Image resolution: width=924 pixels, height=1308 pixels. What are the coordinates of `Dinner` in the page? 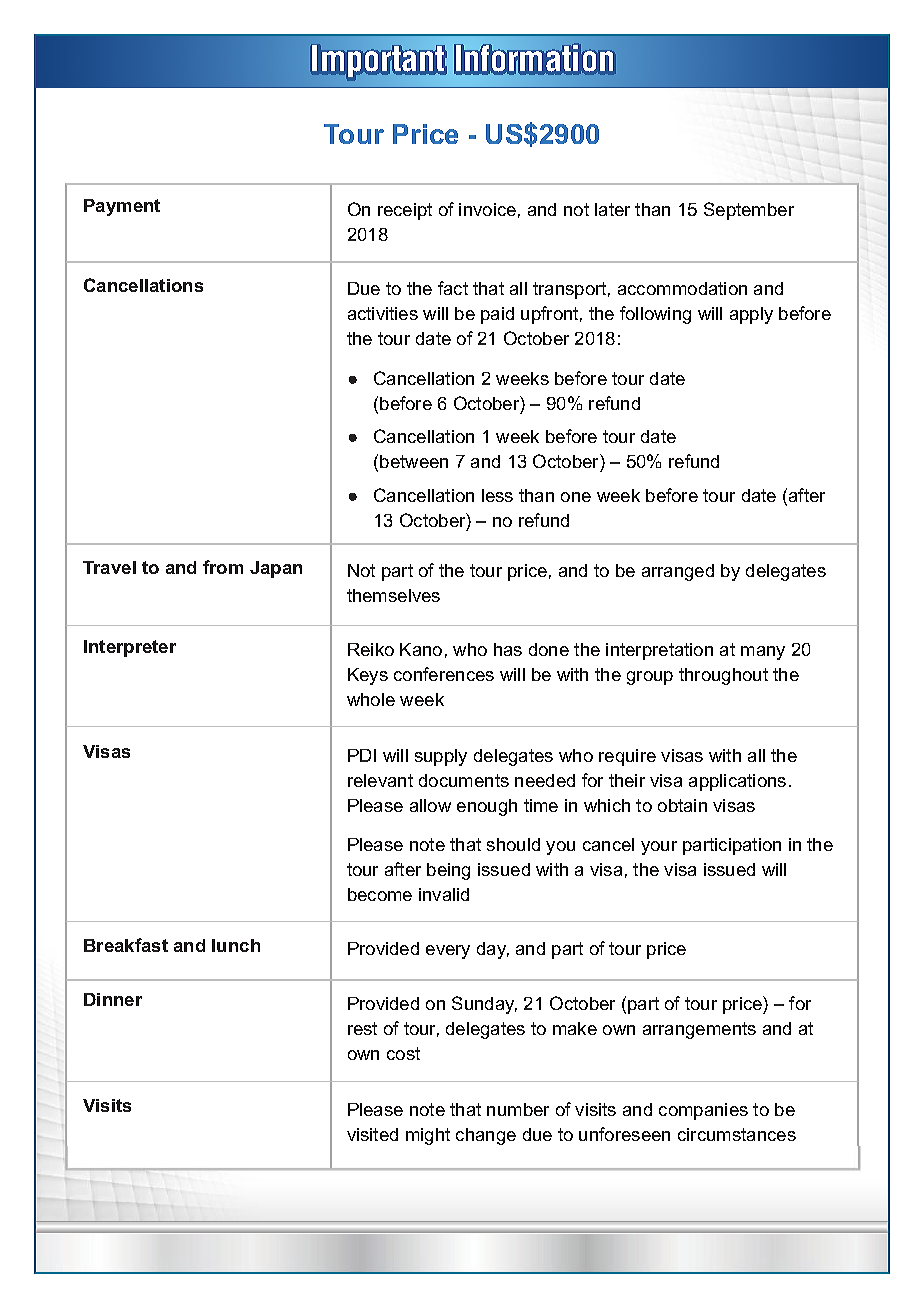 It's located at (113, 999).
